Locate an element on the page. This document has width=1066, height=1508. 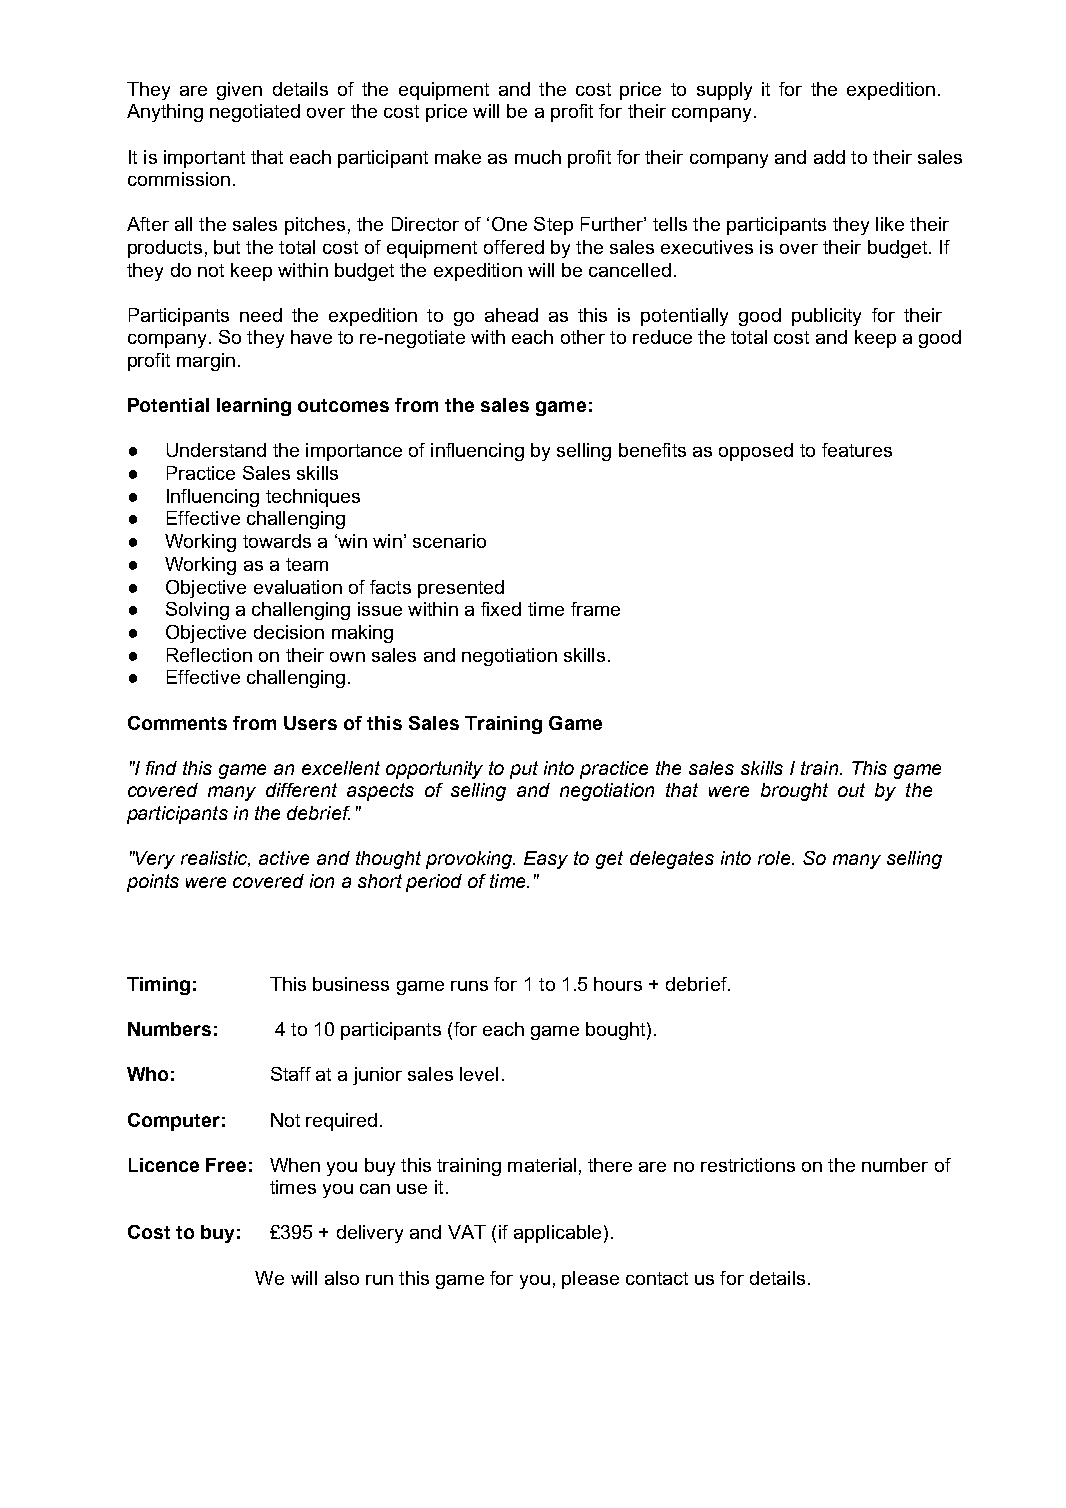
restrictions is located at coordinates (748, 1165).
